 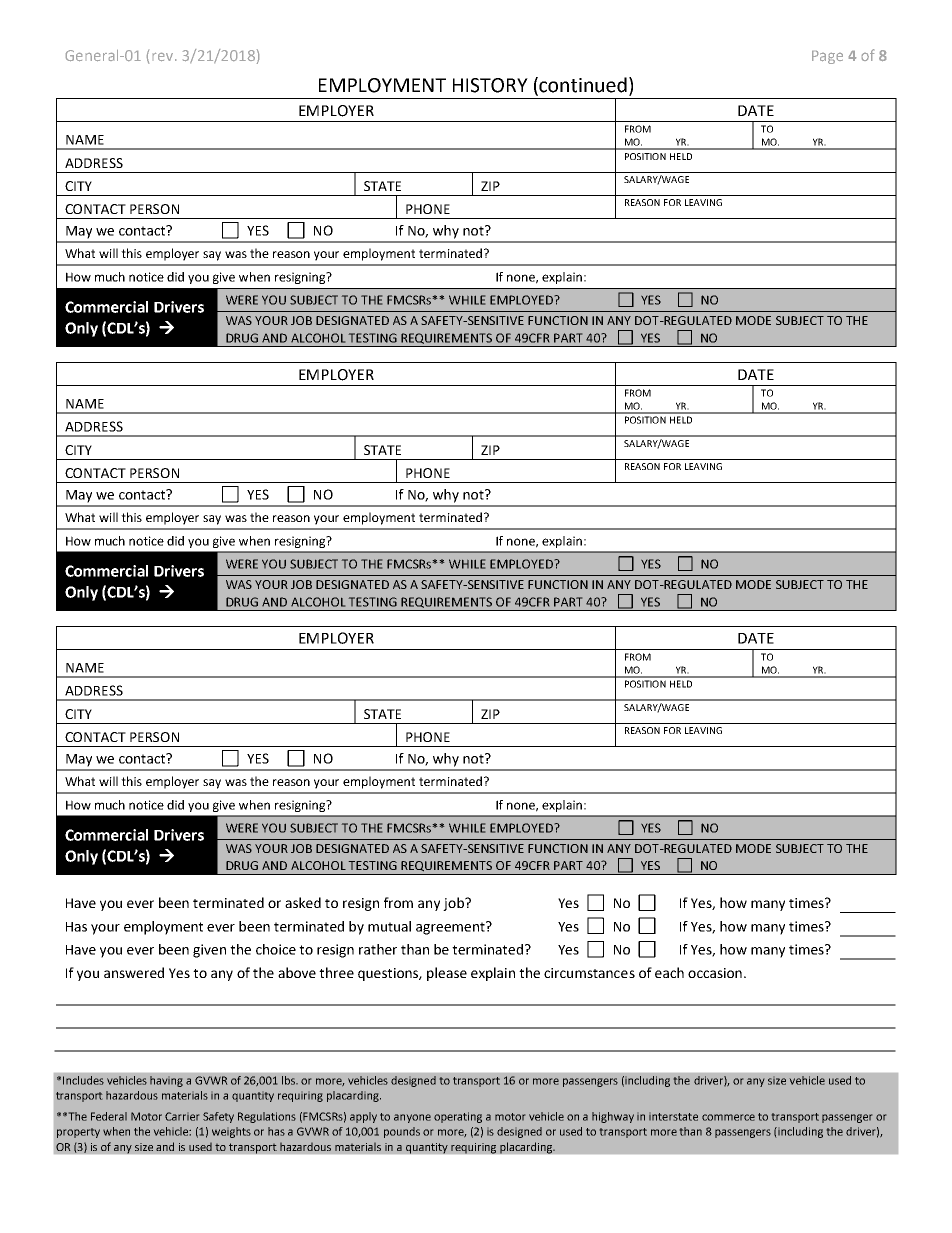 What do you see at coordinates (303, 902) in the screenshot?
I see `asked` at bounding box center [303, 902].
